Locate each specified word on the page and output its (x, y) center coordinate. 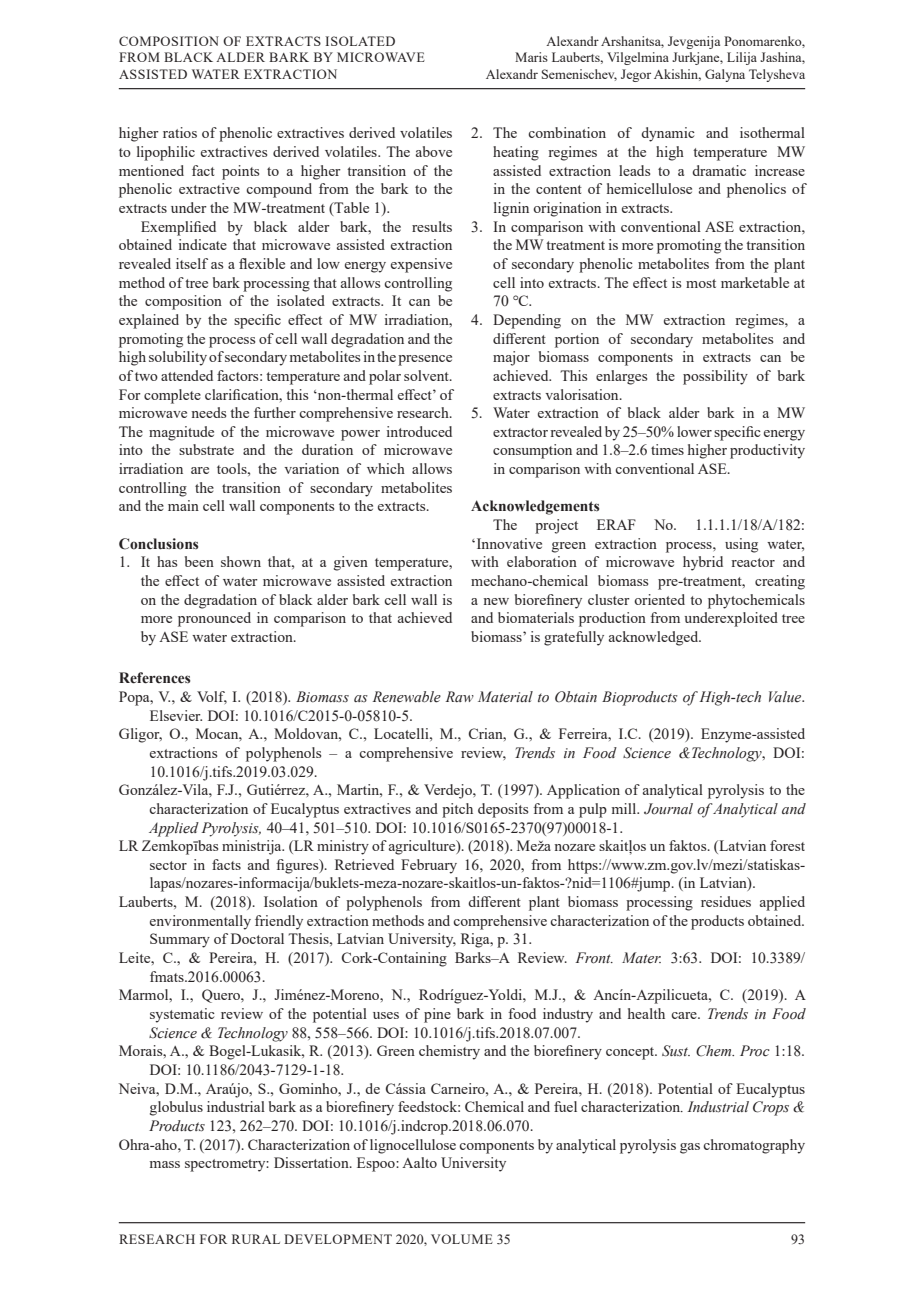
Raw (460, 696)
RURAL (256, 1239)
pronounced (214, 619)
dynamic (668, 134)
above (434, 151)
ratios (180, 132)
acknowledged (655, 638)
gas (690, 1148)
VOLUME (462, 1239)
